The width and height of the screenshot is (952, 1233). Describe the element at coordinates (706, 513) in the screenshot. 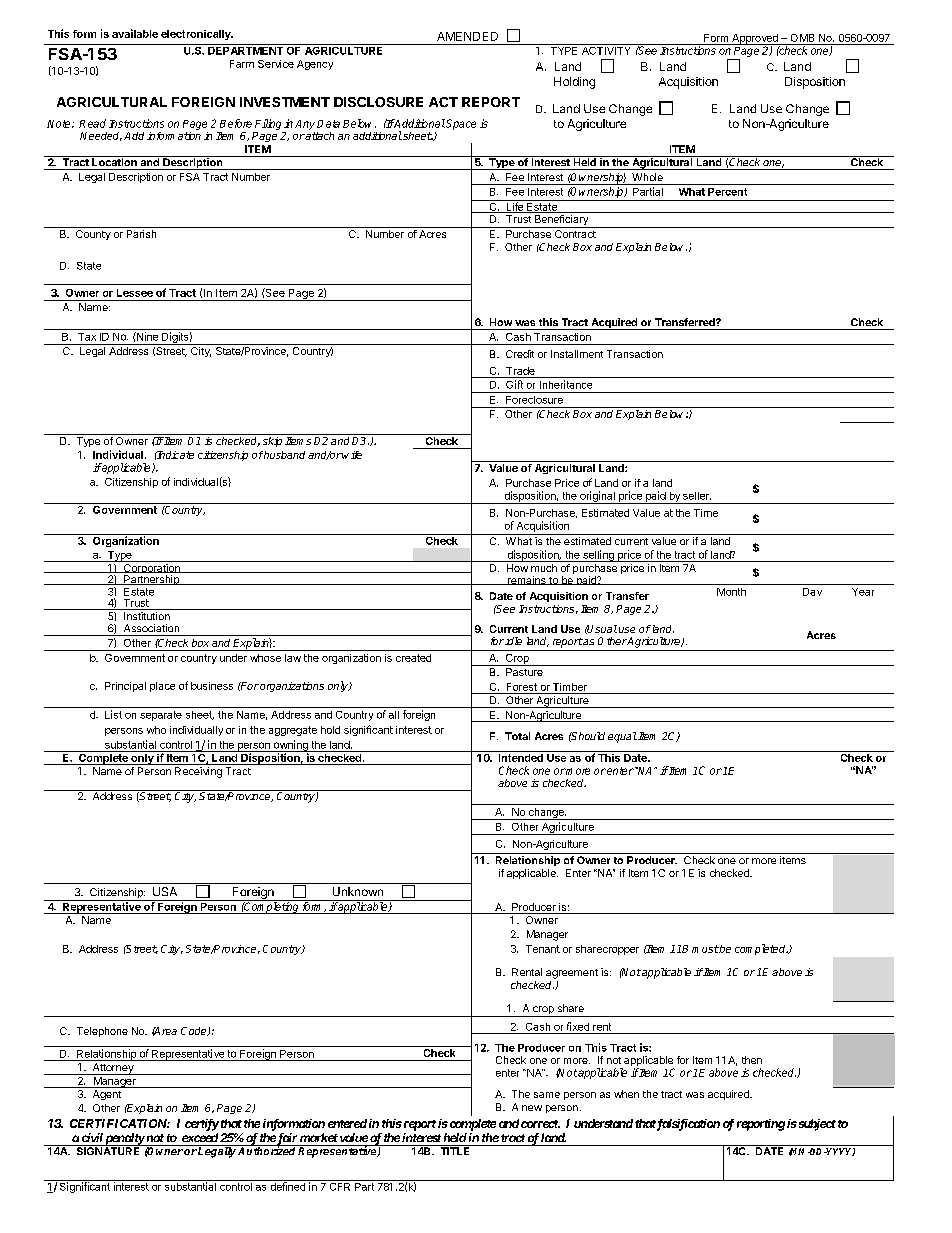

I see `Time` at that location.
